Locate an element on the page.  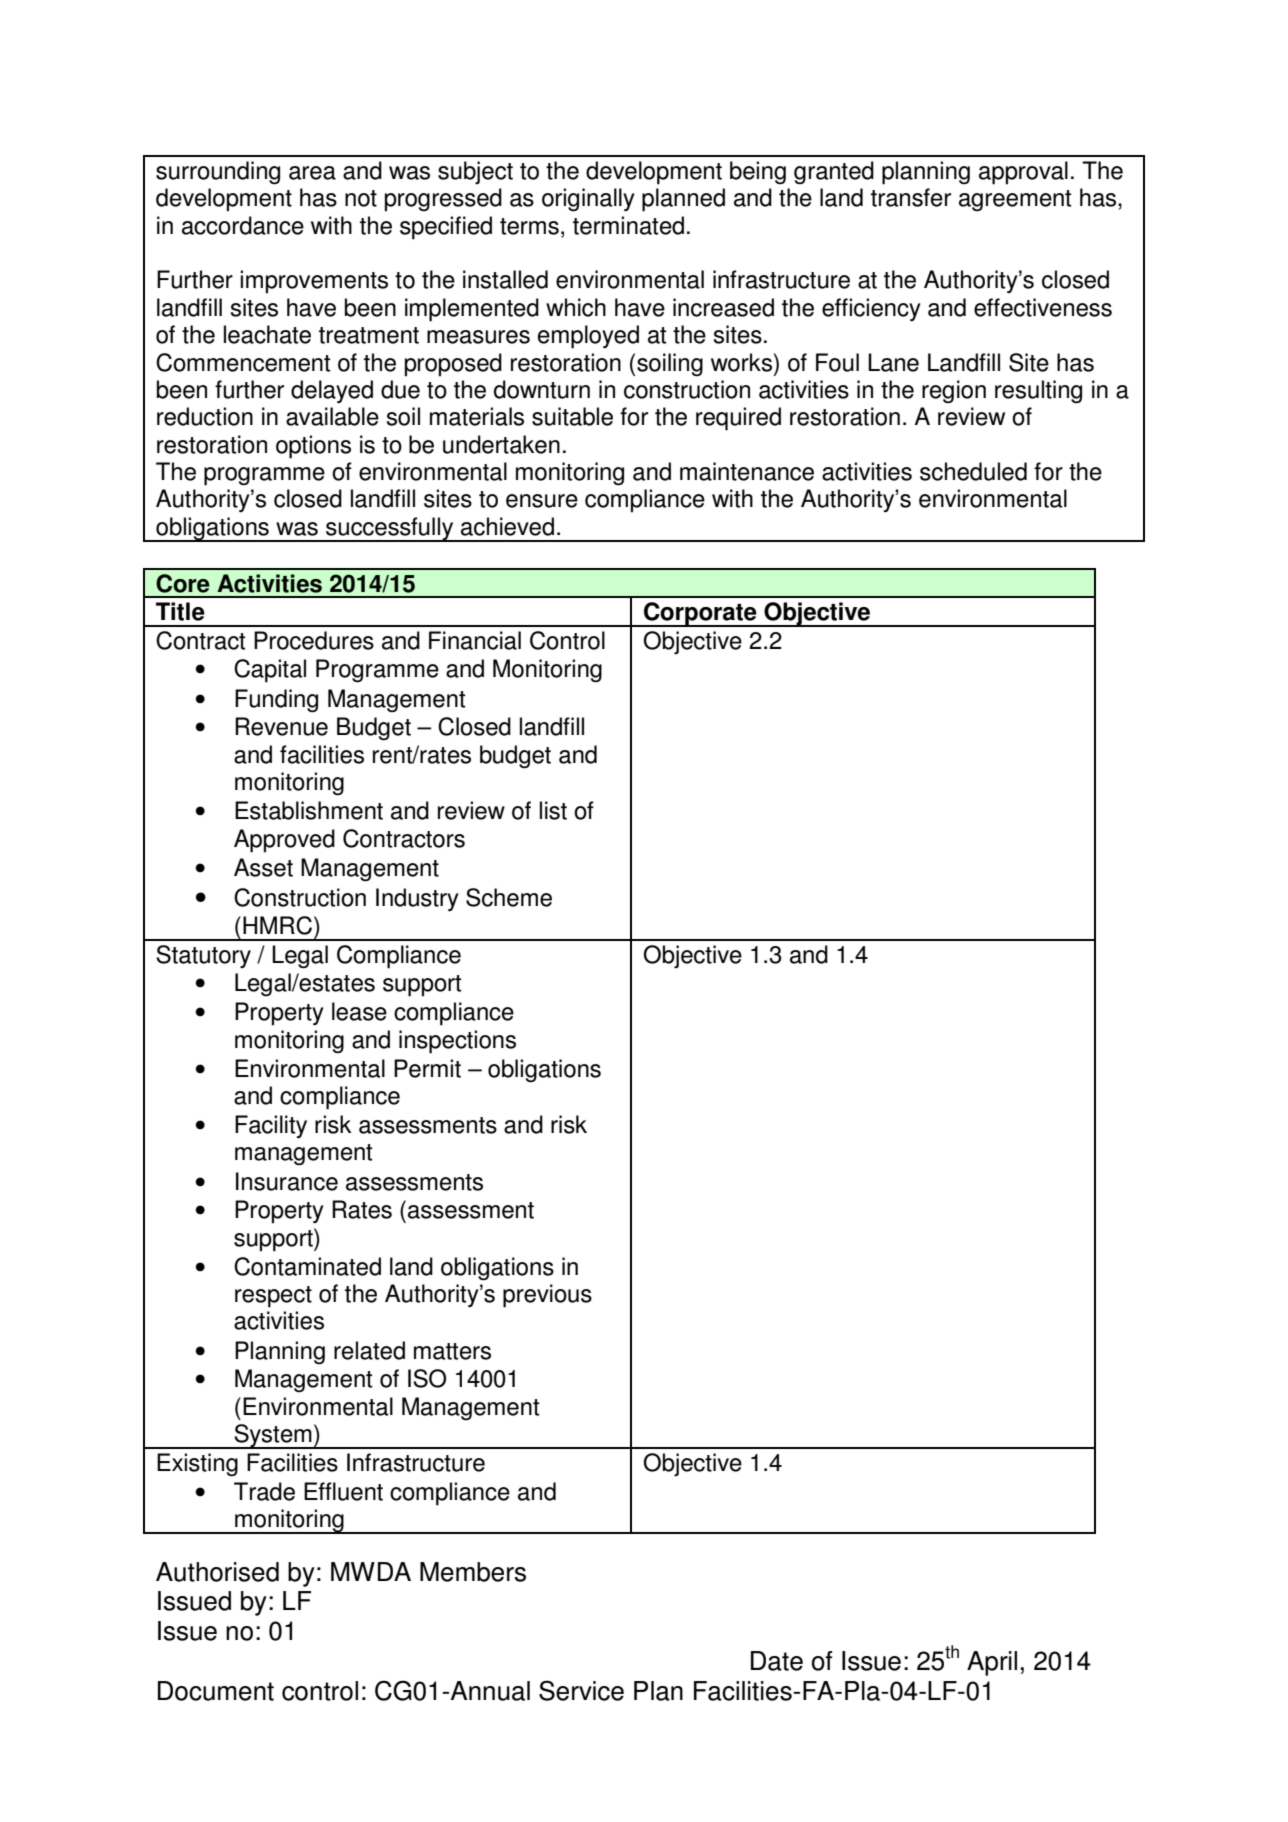
accordance is located at coordinates (243, 225).
